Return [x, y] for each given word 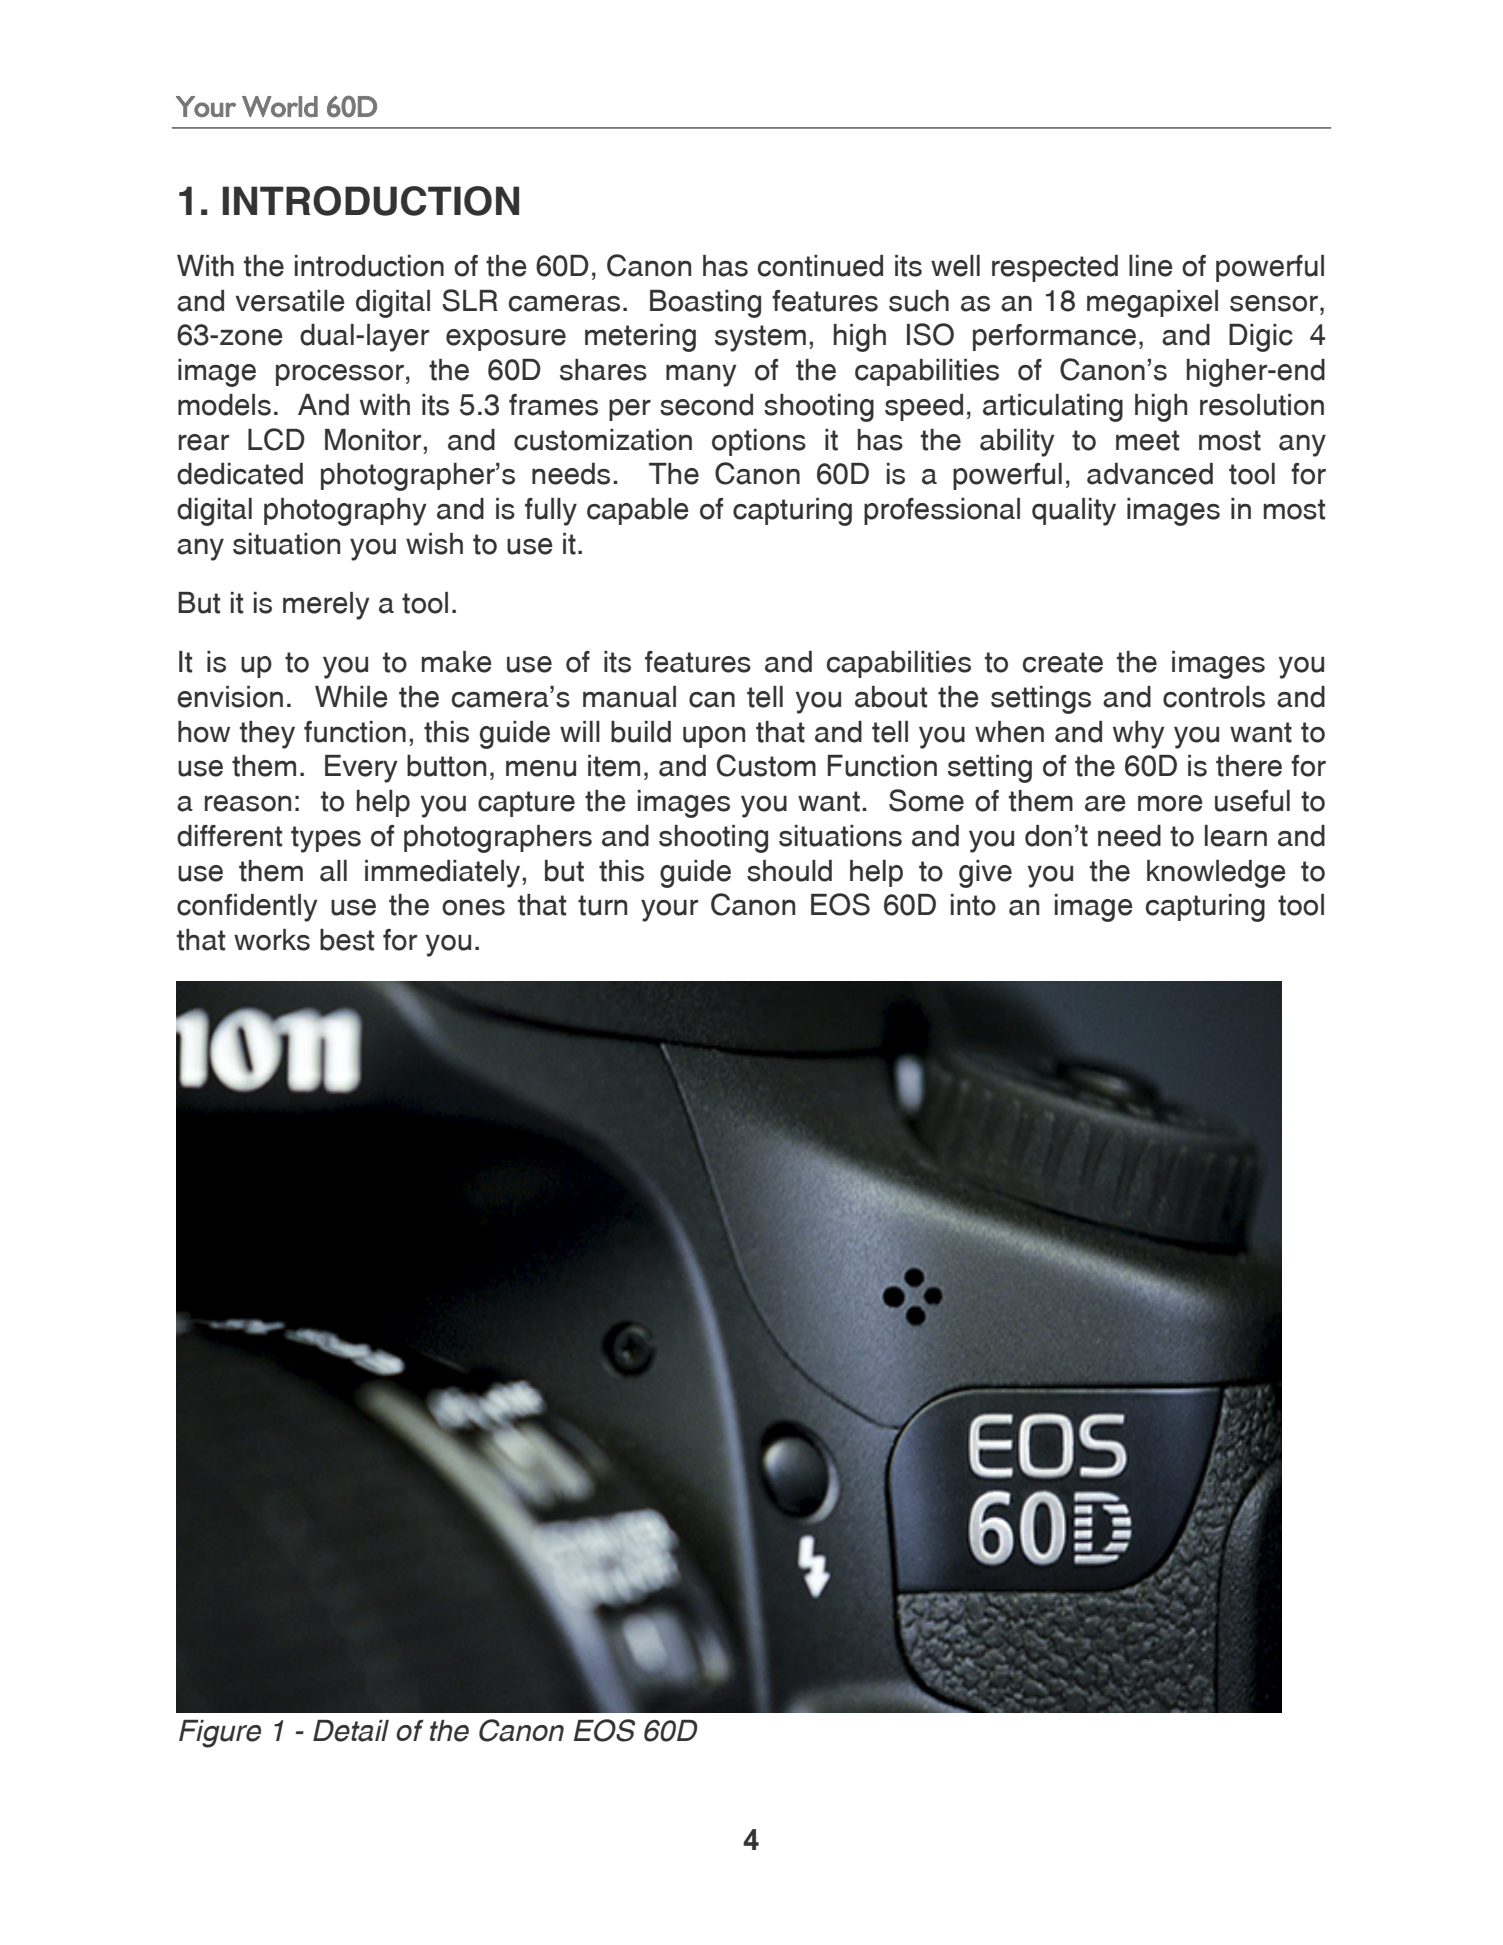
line [1151, 266]
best [347, 940]
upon [714, 737]
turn [602, 905]
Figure [220, 1734]
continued [820, 266]
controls [1214, 697]
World [280, 106]
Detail [351, 1731]
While [351, 697]
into [973, 905]
